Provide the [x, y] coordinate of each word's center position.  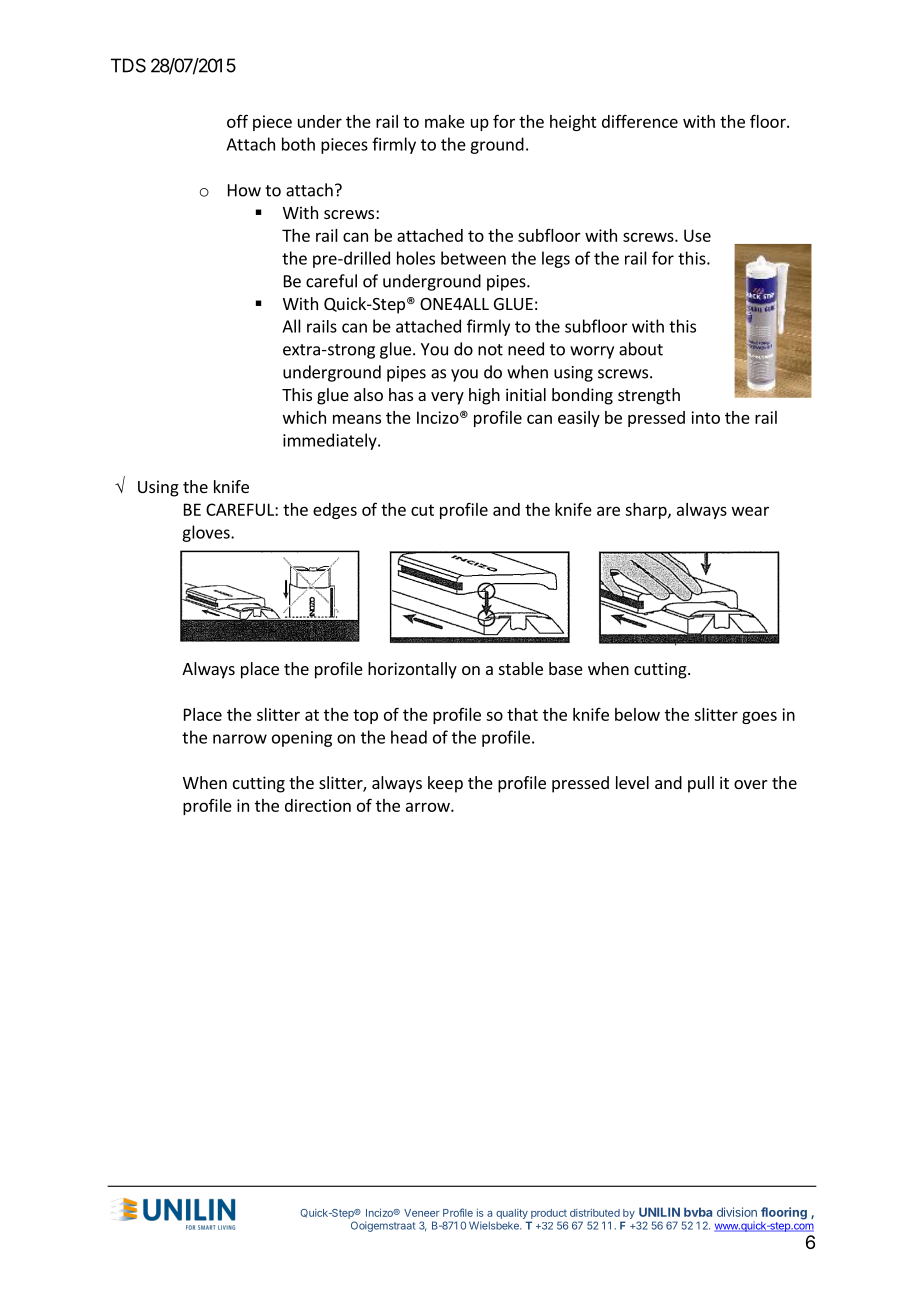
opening [302, 739]
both [298, 144]
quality [512, 1214]
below [637, 714]
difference [640, 121]
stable [521, 668]
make [445, 121]
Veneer [421, 1213]
